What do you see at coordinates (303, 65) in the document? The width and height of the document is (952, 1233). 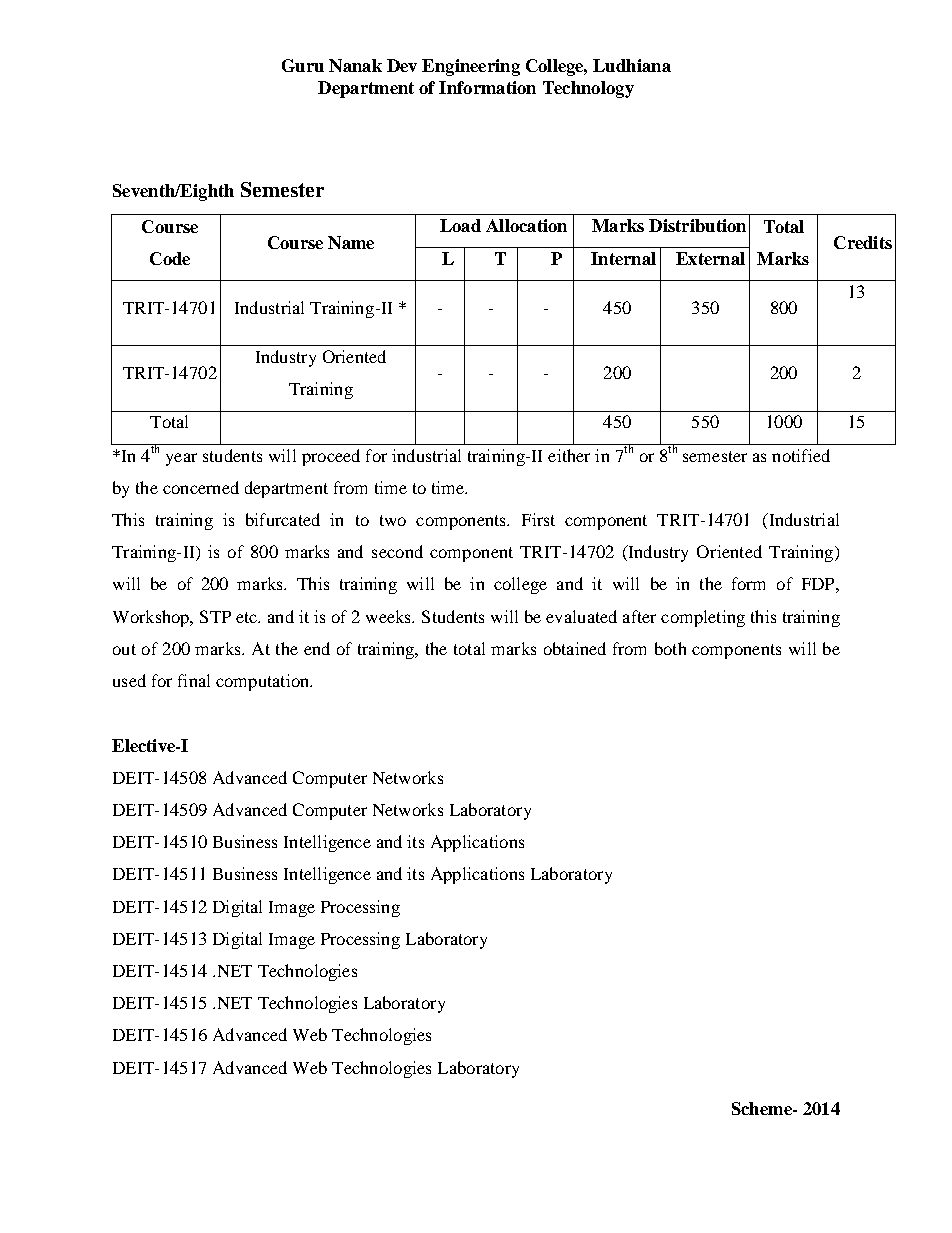 I see `Guru` at bounding box center [303, 65].
